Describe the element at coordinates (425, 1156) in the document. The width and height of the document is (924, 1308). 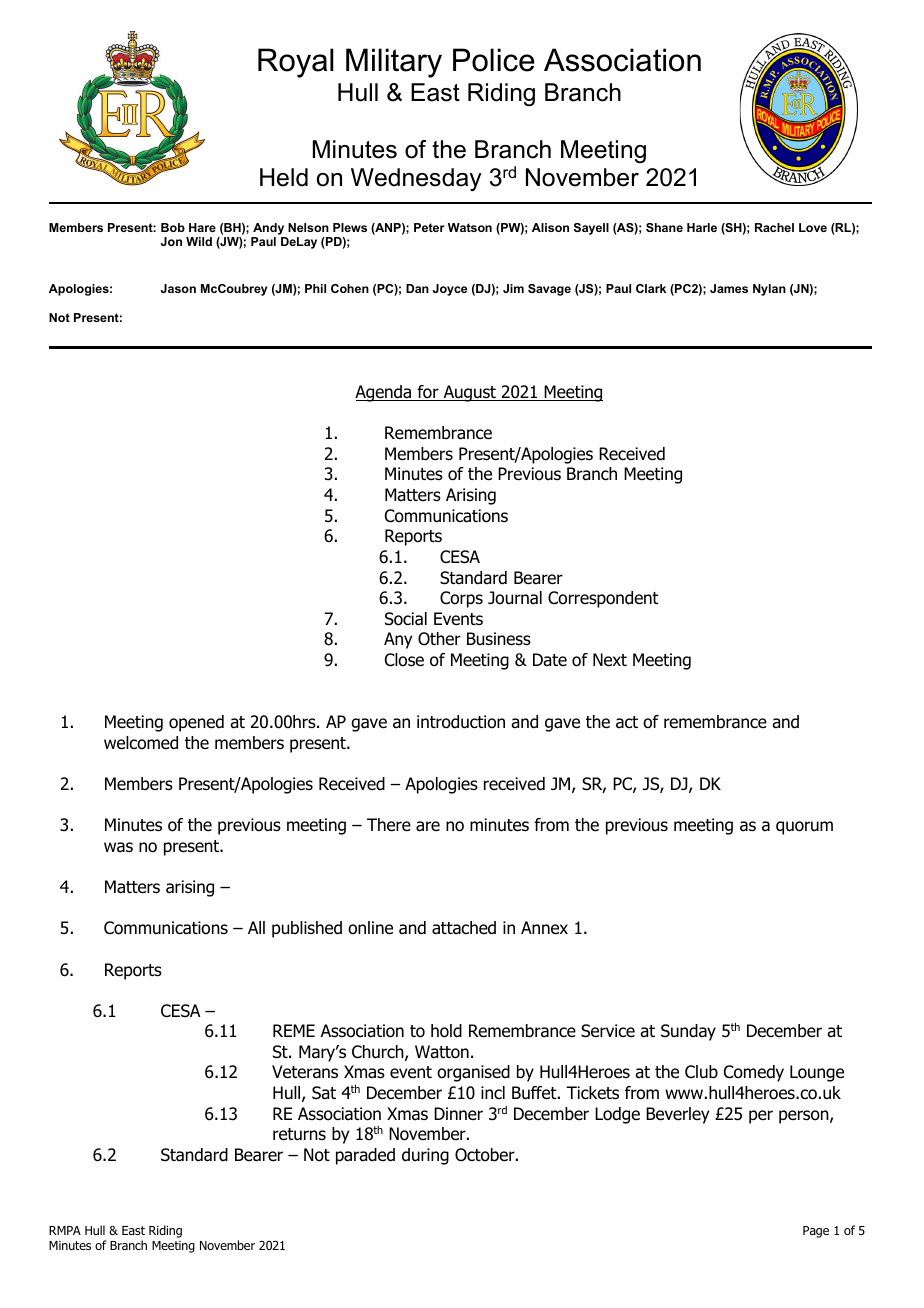
I see `during` at that location.
